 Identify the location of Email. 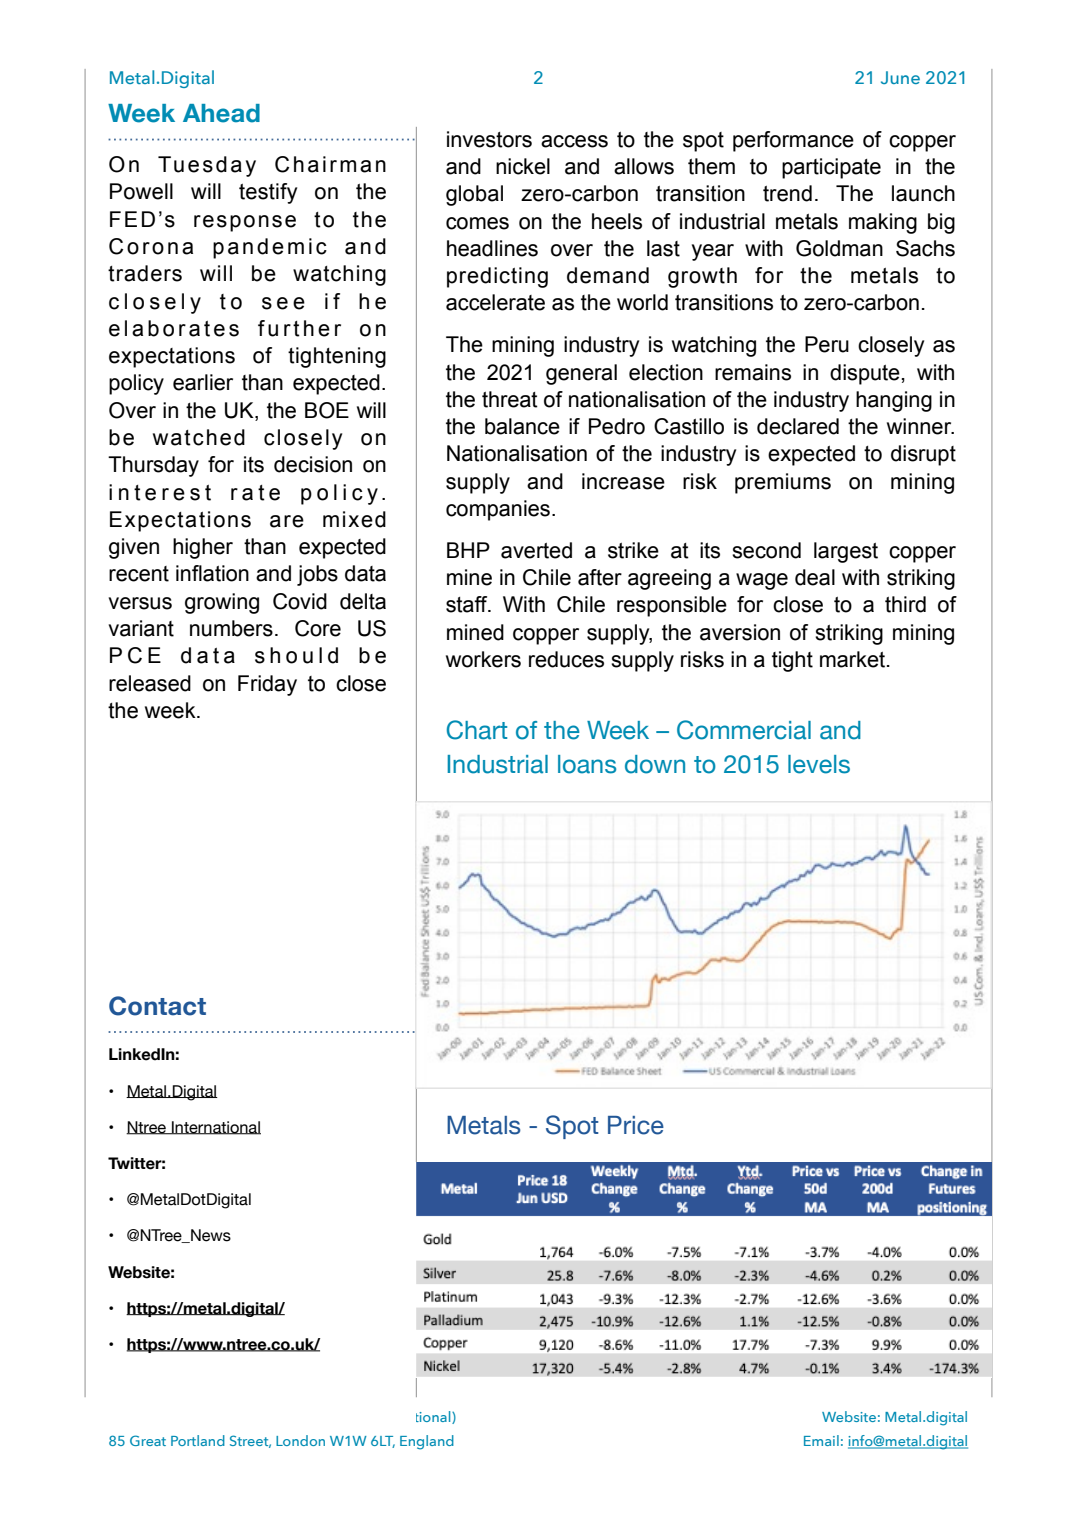
(821, 1440).
